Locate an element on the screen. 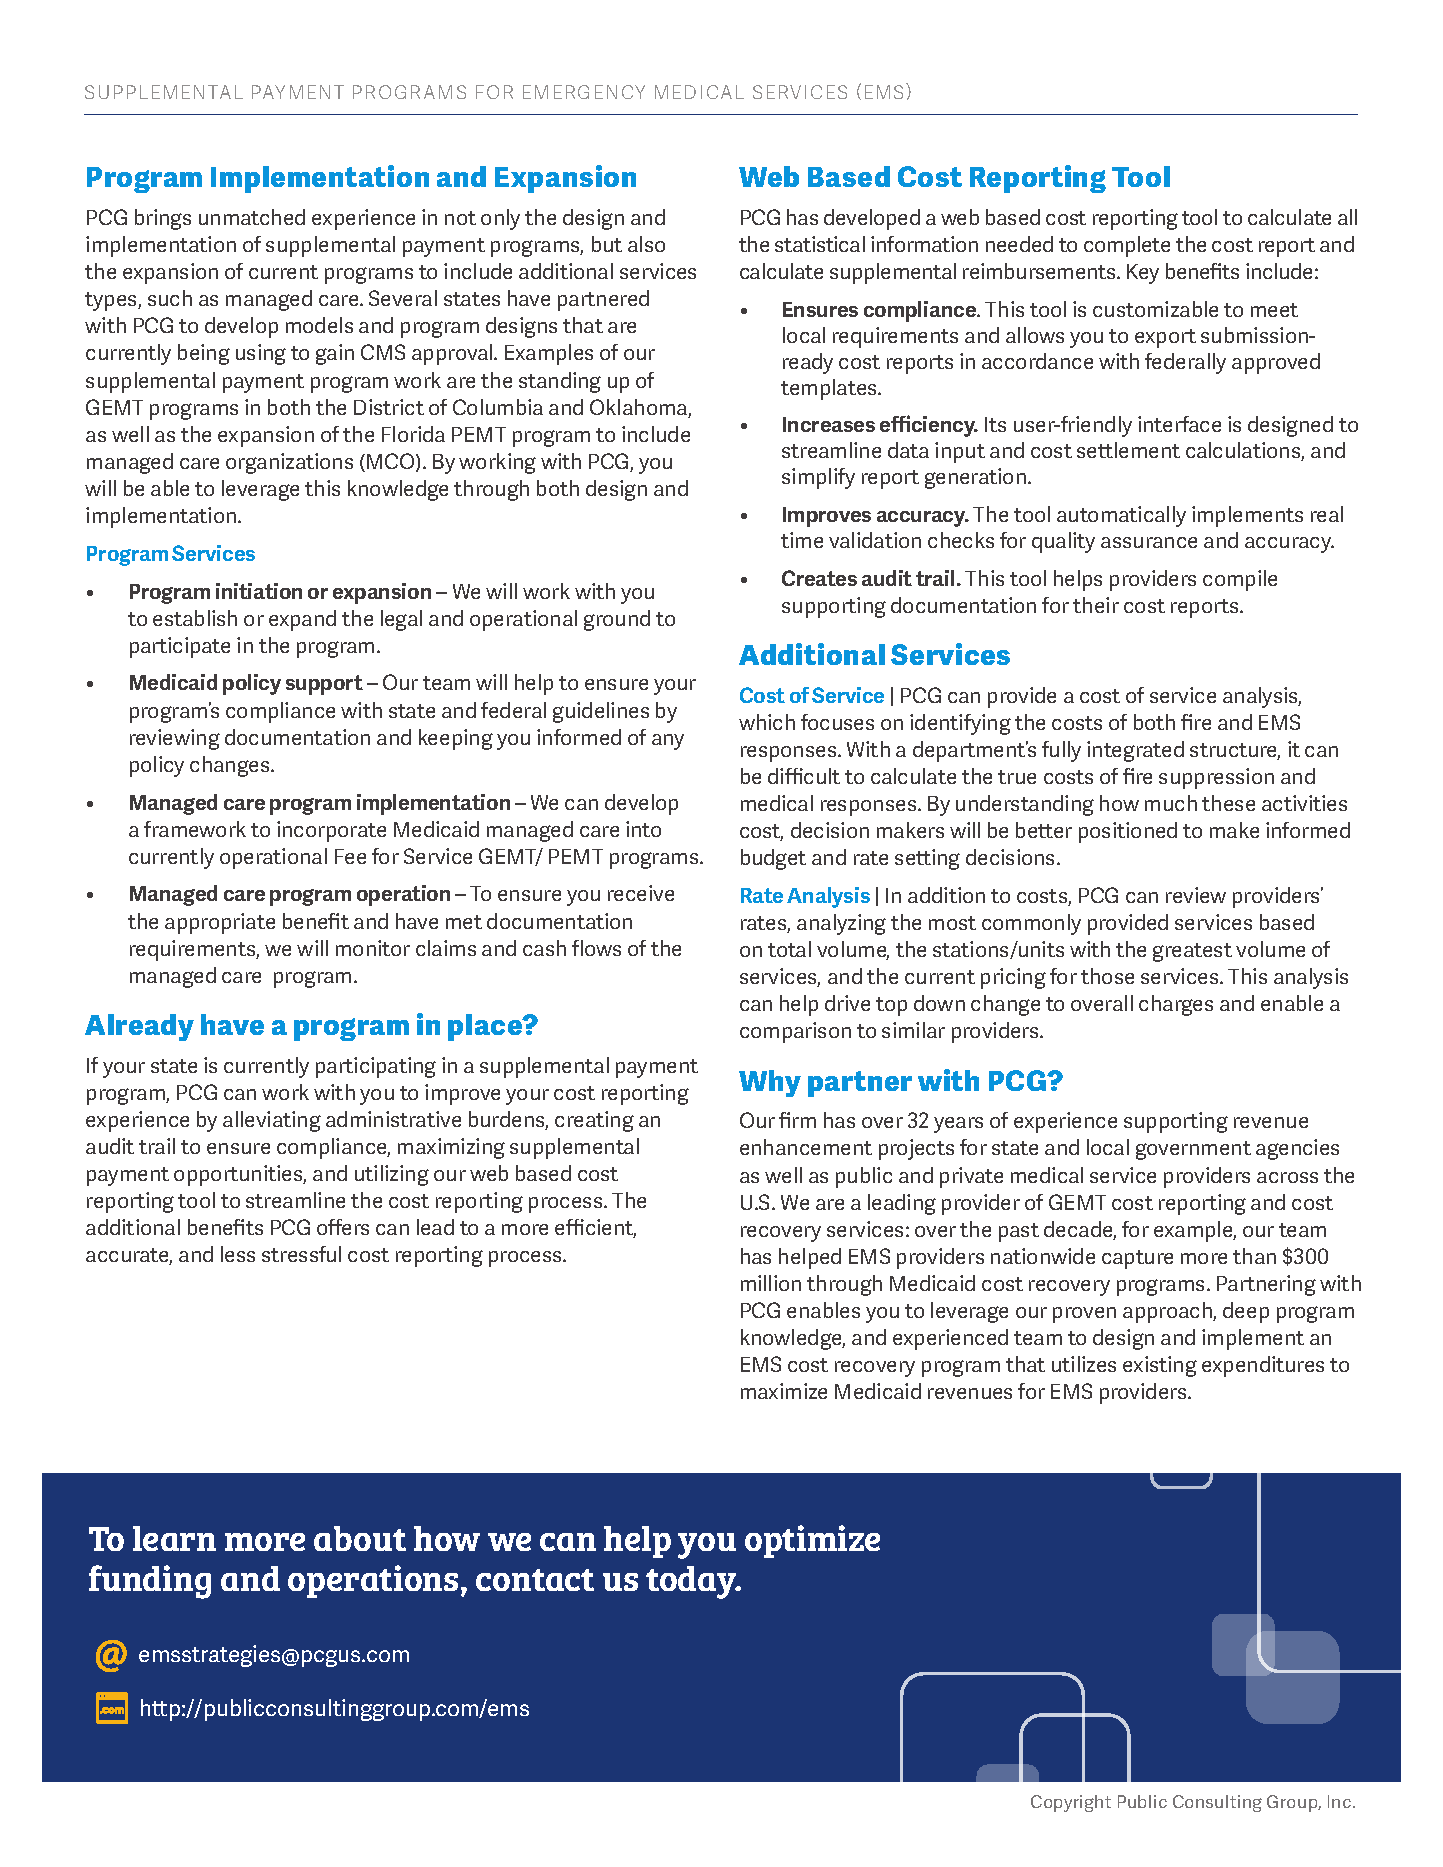  statistical is located at coordinates (820, 244).
